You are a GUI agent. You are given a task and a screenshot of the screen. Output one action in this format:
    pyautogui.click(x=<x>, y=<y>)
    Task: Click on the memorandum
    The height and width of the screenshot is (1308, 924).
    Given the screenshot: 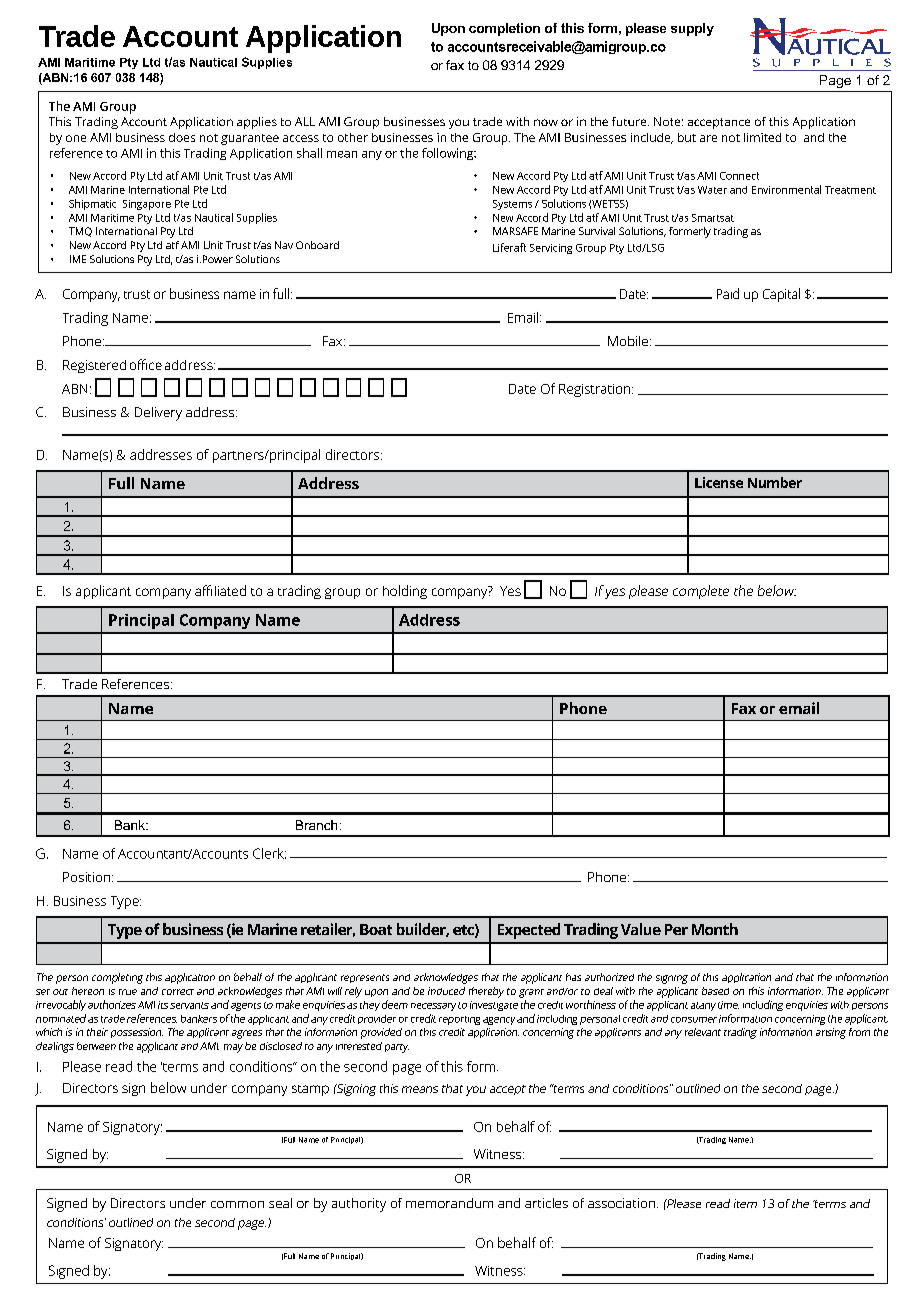 What is the action you would take?
    pyautogui.click(x=449, y=1203)
